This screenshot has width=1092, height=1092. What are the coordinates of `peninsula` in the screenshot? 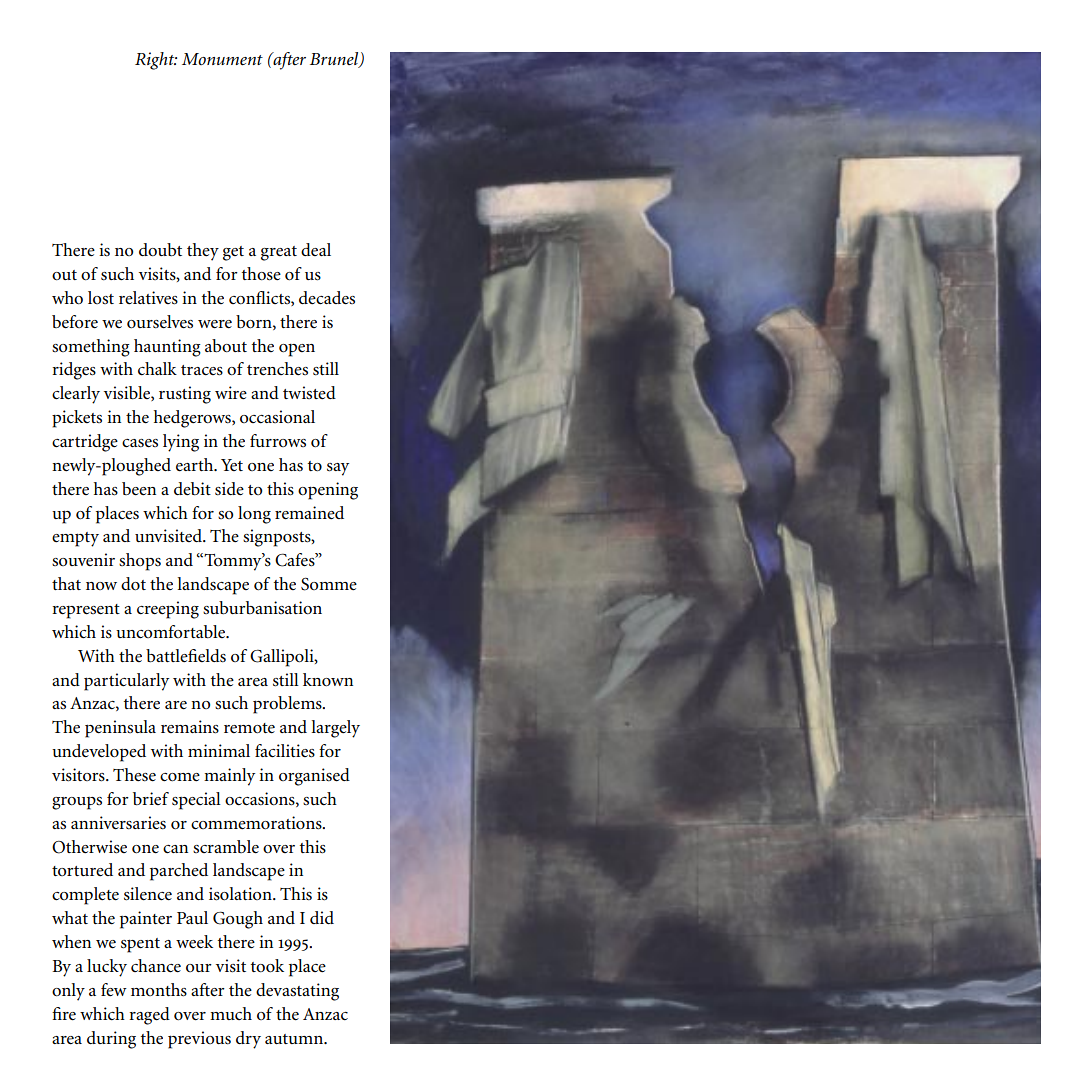 It's located at (120, 729).
